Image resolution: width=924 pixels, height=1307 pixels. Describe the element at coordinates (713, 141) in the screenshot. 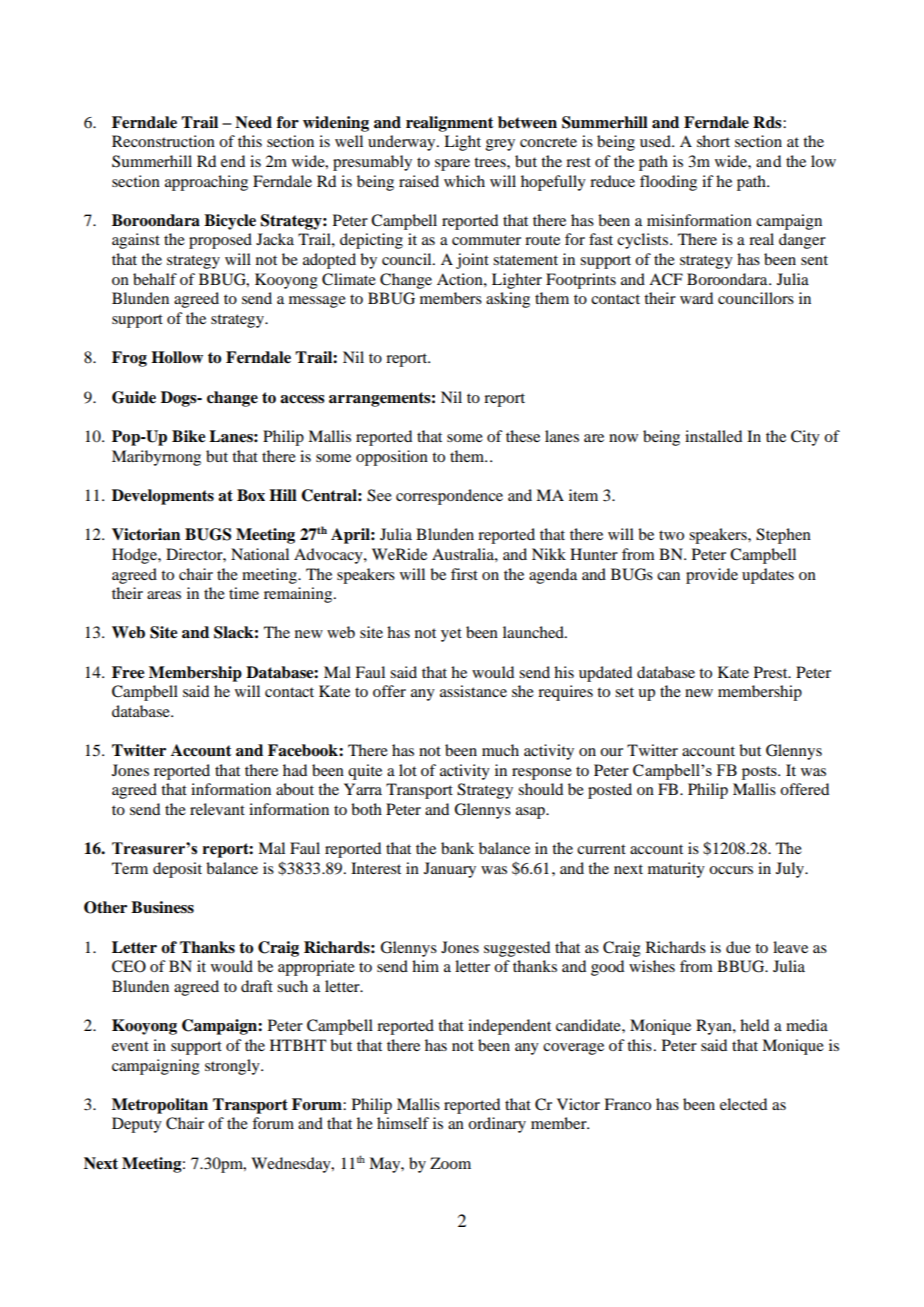

I see `short` at that location.
